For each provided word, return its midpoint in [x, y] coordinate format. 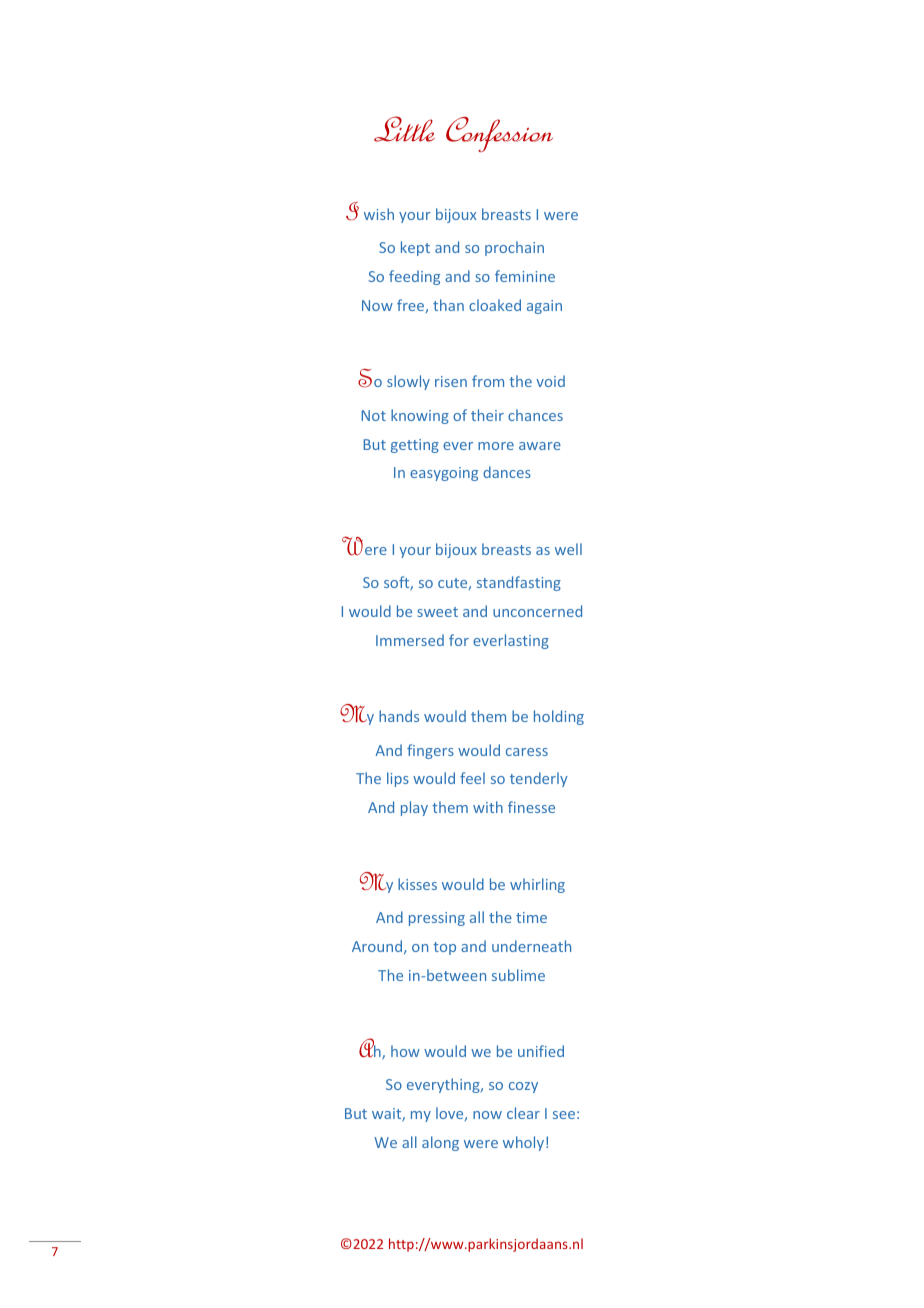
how [405, 1051]
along [440, 1143]
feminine [525, 276]
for [459, 640]
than [448, 305]
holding [559, 717]
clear [523, 1113]
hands [399, 716]
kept [415, 248]
